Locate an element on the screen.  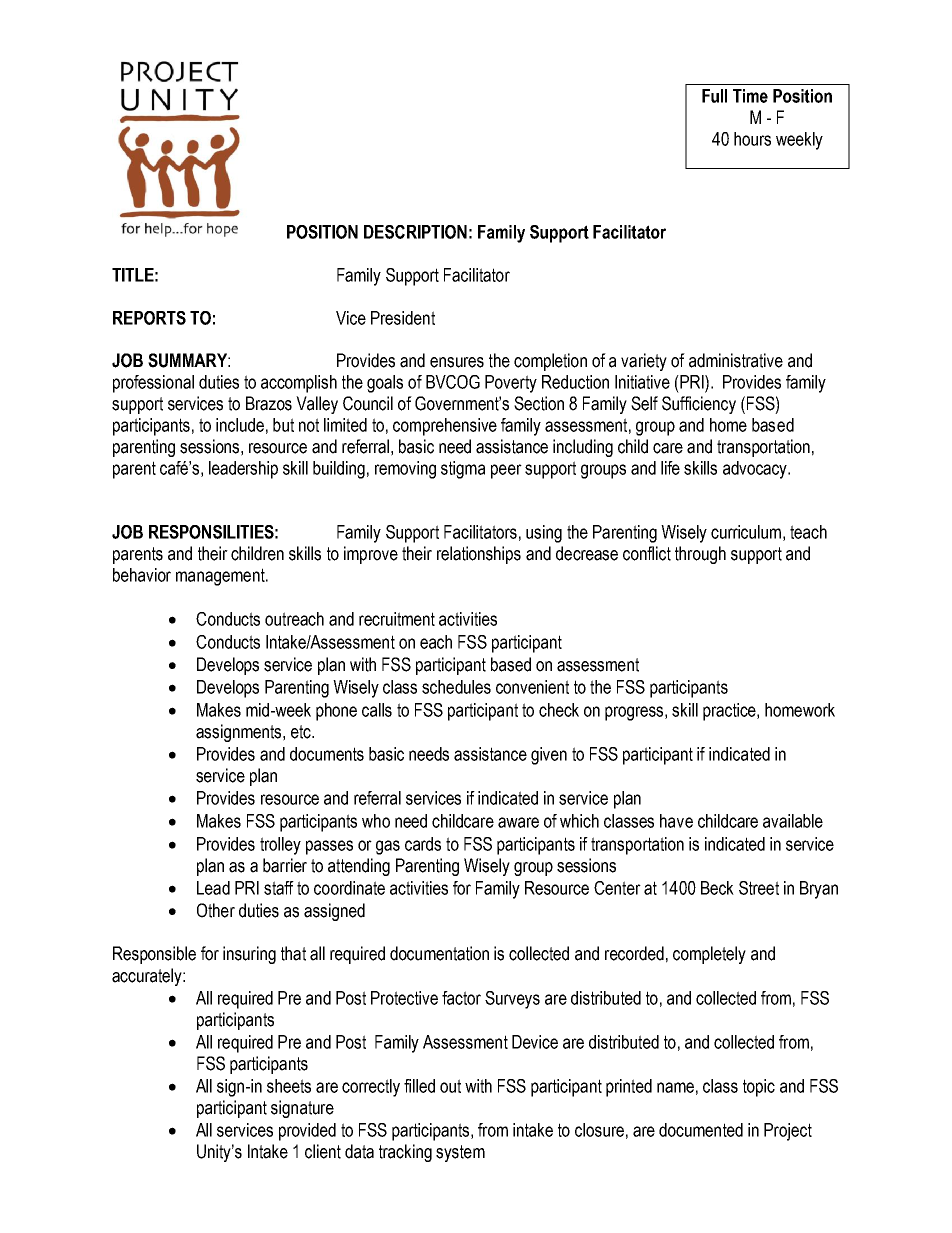
hours is located at coordinates (752, 139).
